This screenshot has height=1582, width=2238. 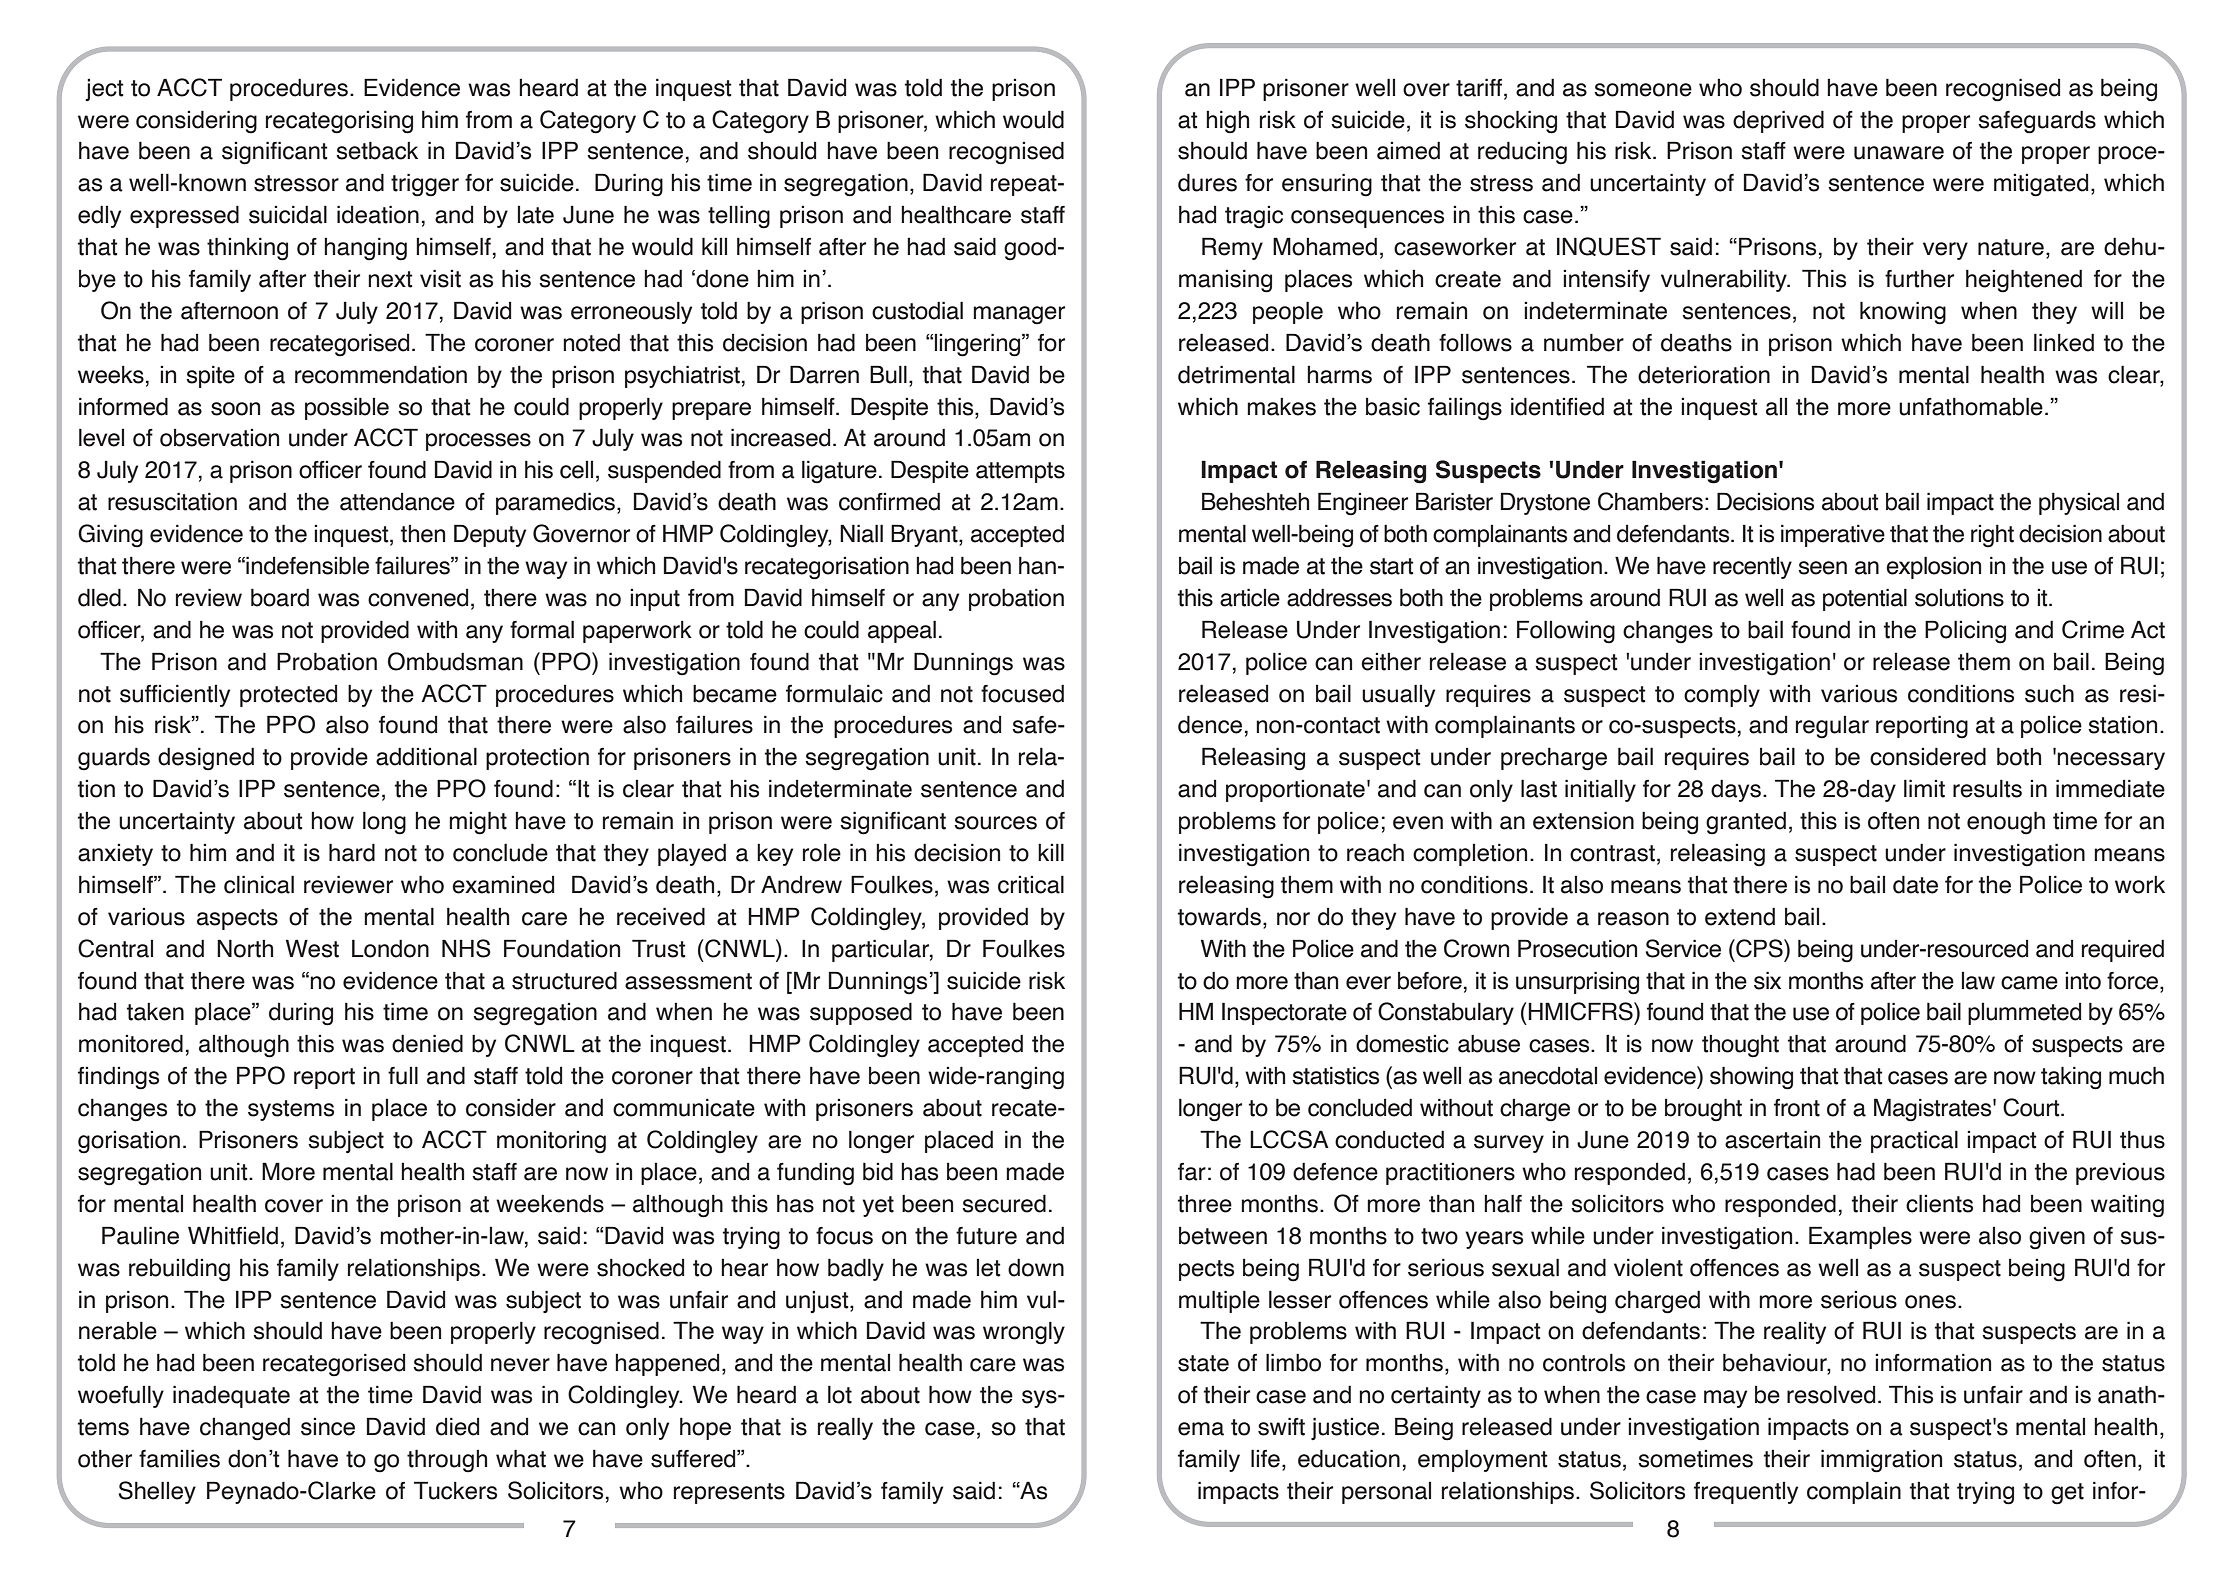 What do you see at coordinates (328, 1427) in the screenshot?
I see `since` at bounding box center [328, 1427].
